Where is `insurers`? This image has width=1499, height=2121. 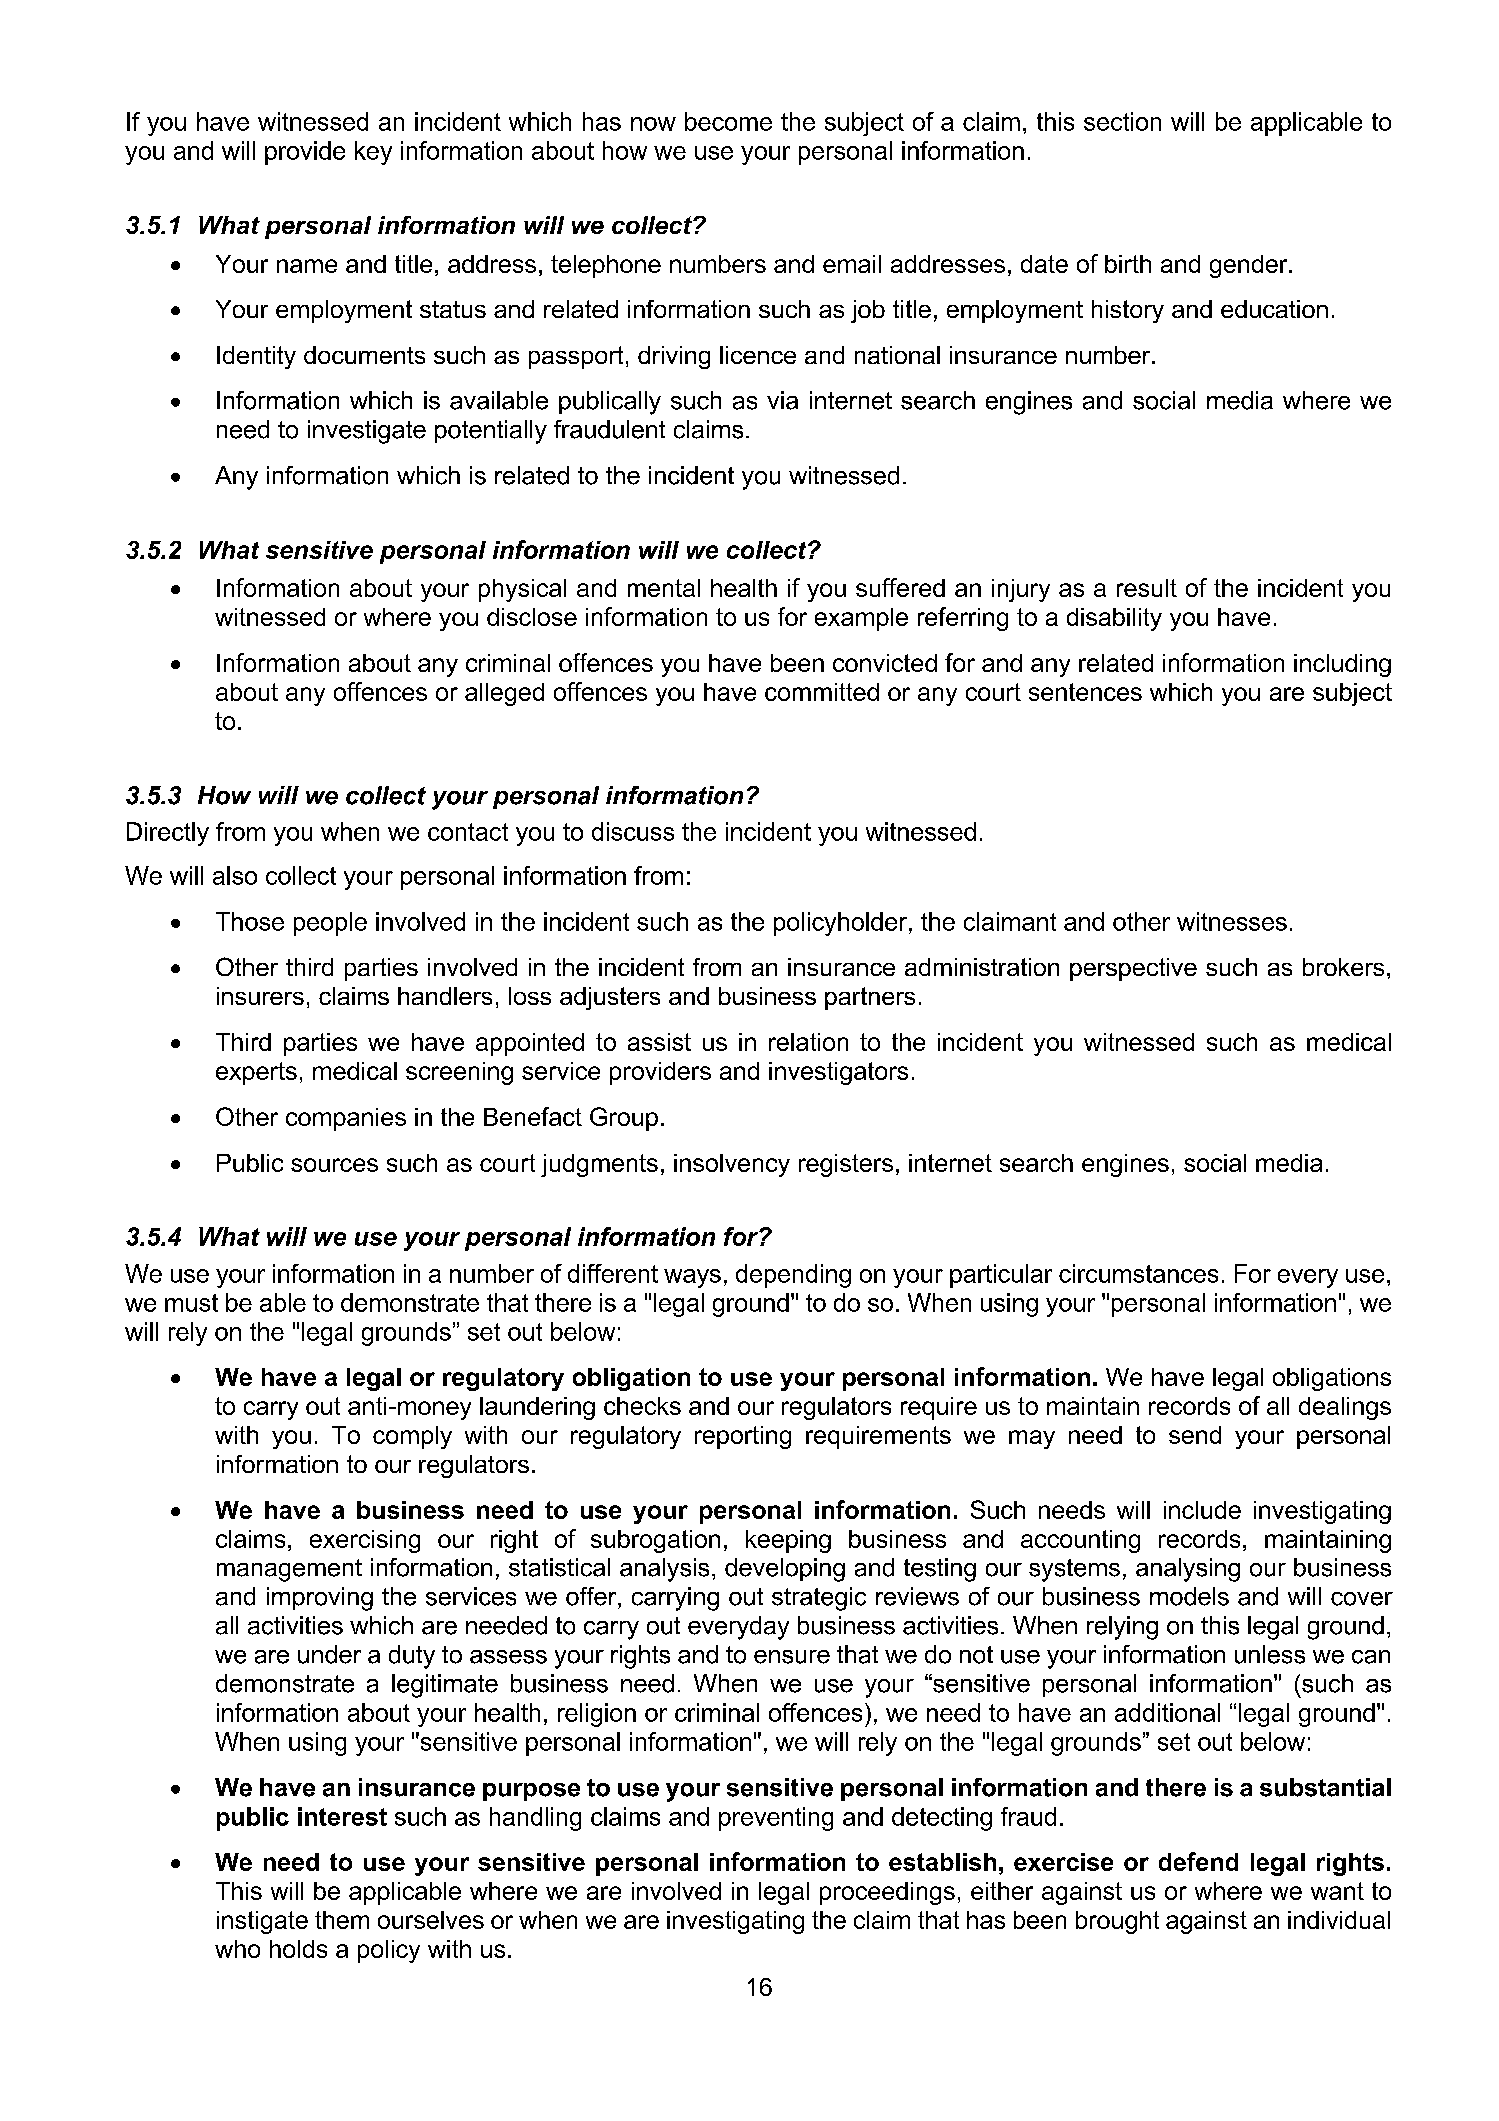 insurers is located at coordinates (260, 996).
